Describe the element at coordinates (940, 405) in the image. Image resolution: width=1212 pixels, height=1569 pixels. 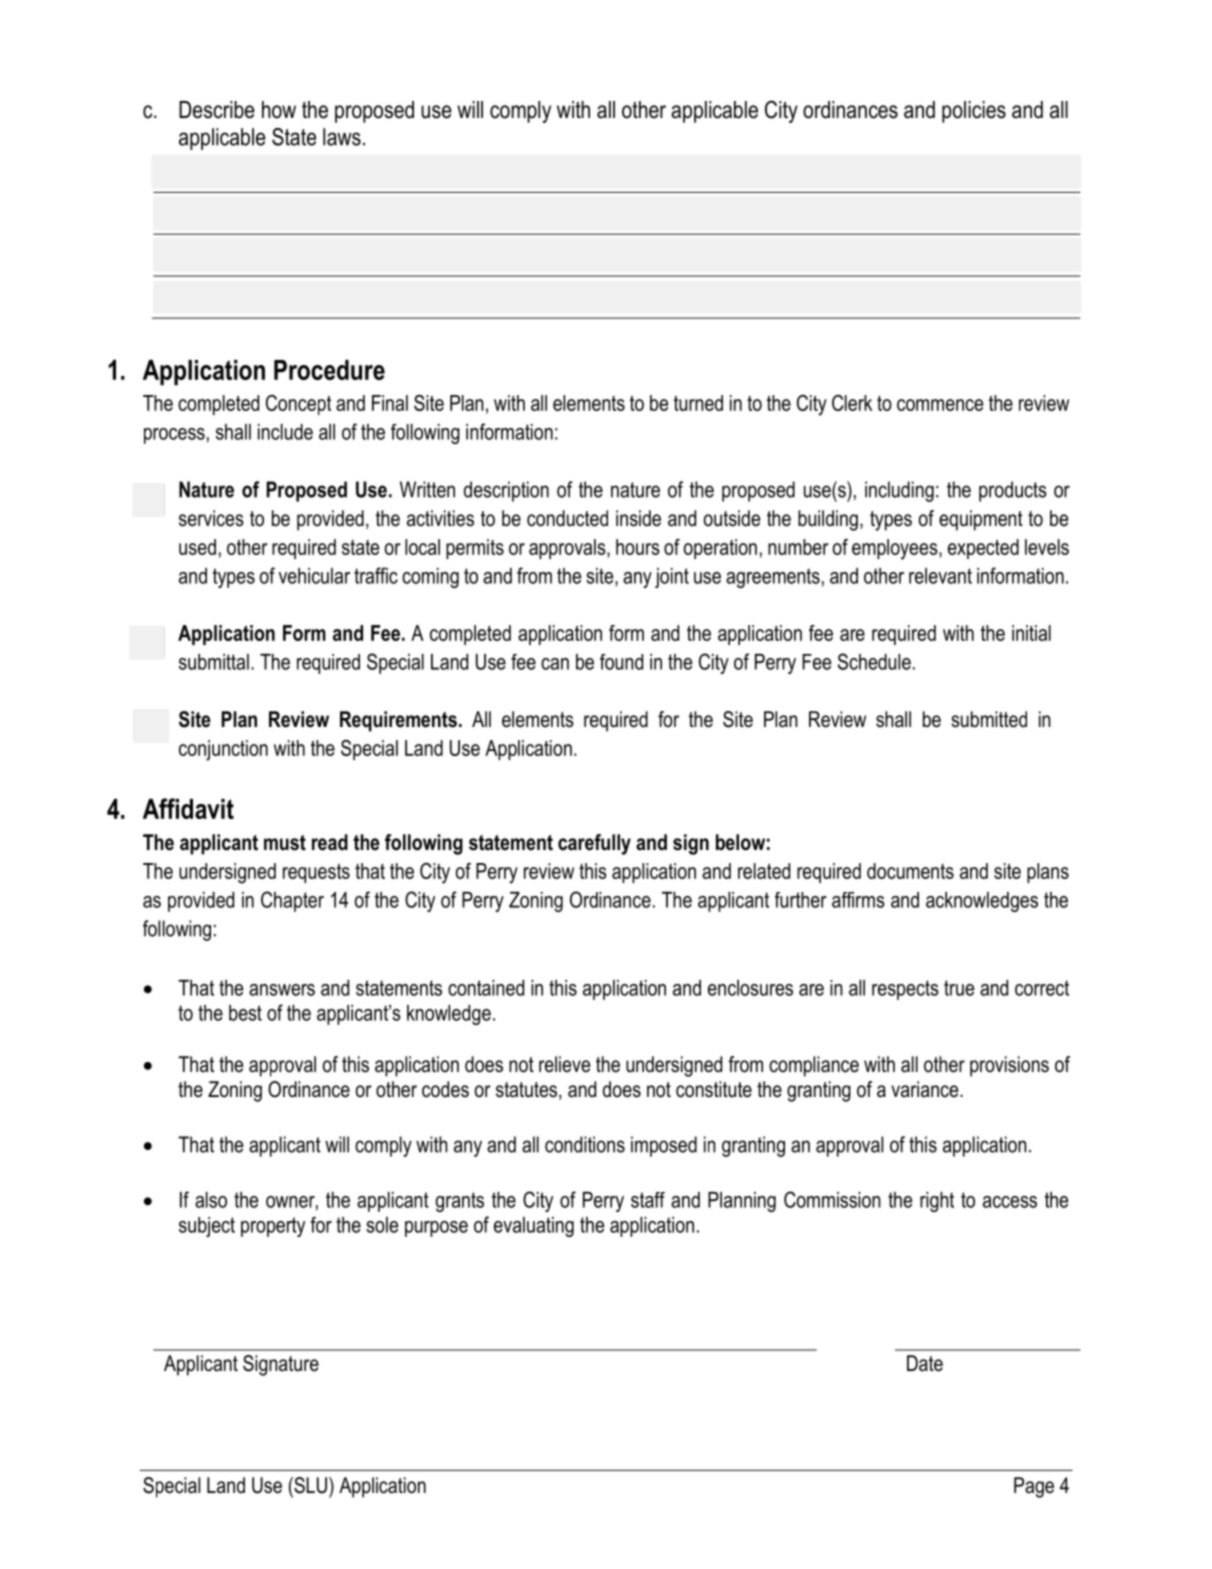
I see `commence` at that location.
